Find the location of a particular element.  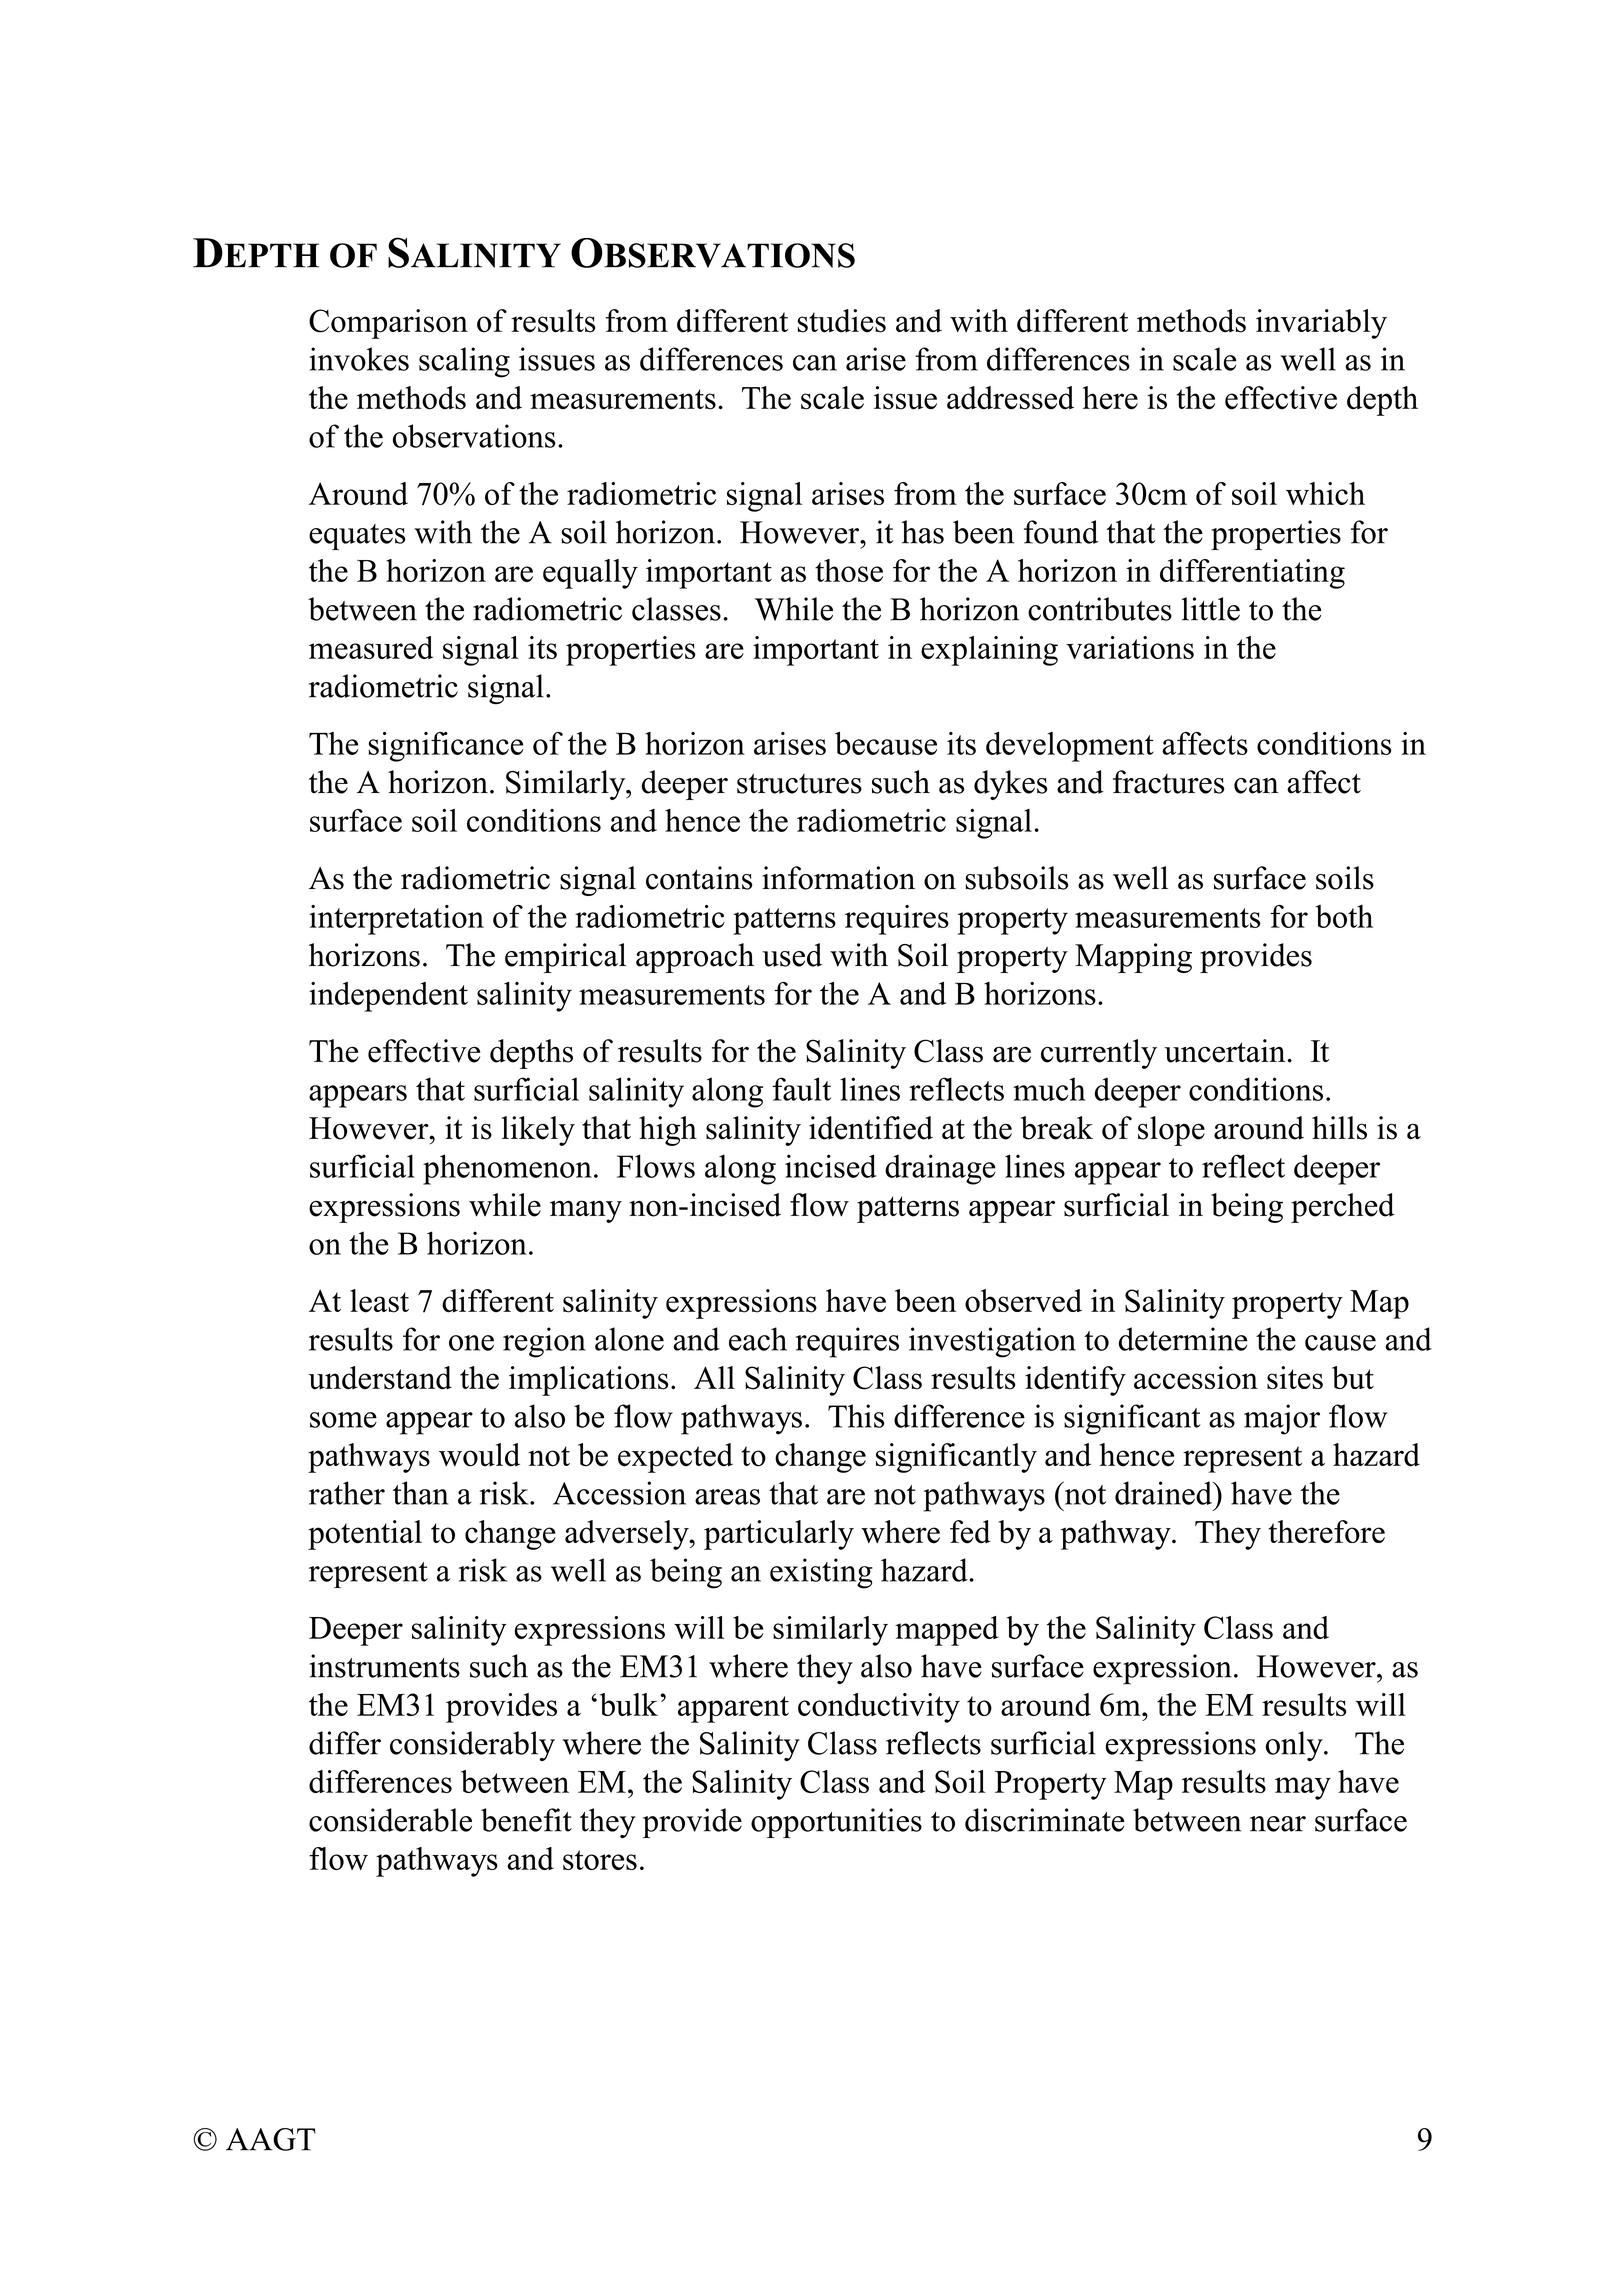

invariably is located at coordinates (1321, 324).
